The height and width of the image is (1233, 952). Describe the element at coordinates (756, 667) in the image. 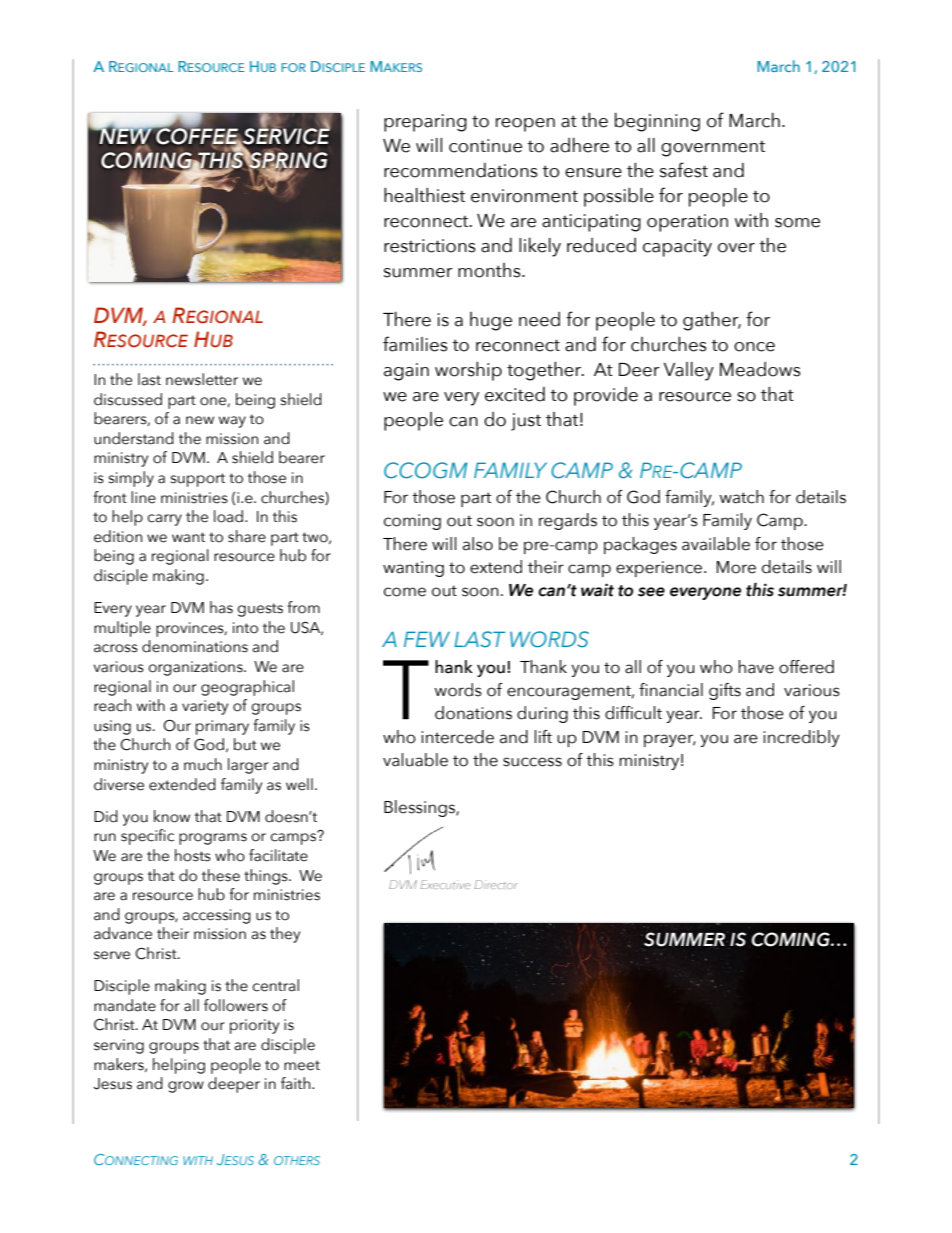

I see `have` at that location.
